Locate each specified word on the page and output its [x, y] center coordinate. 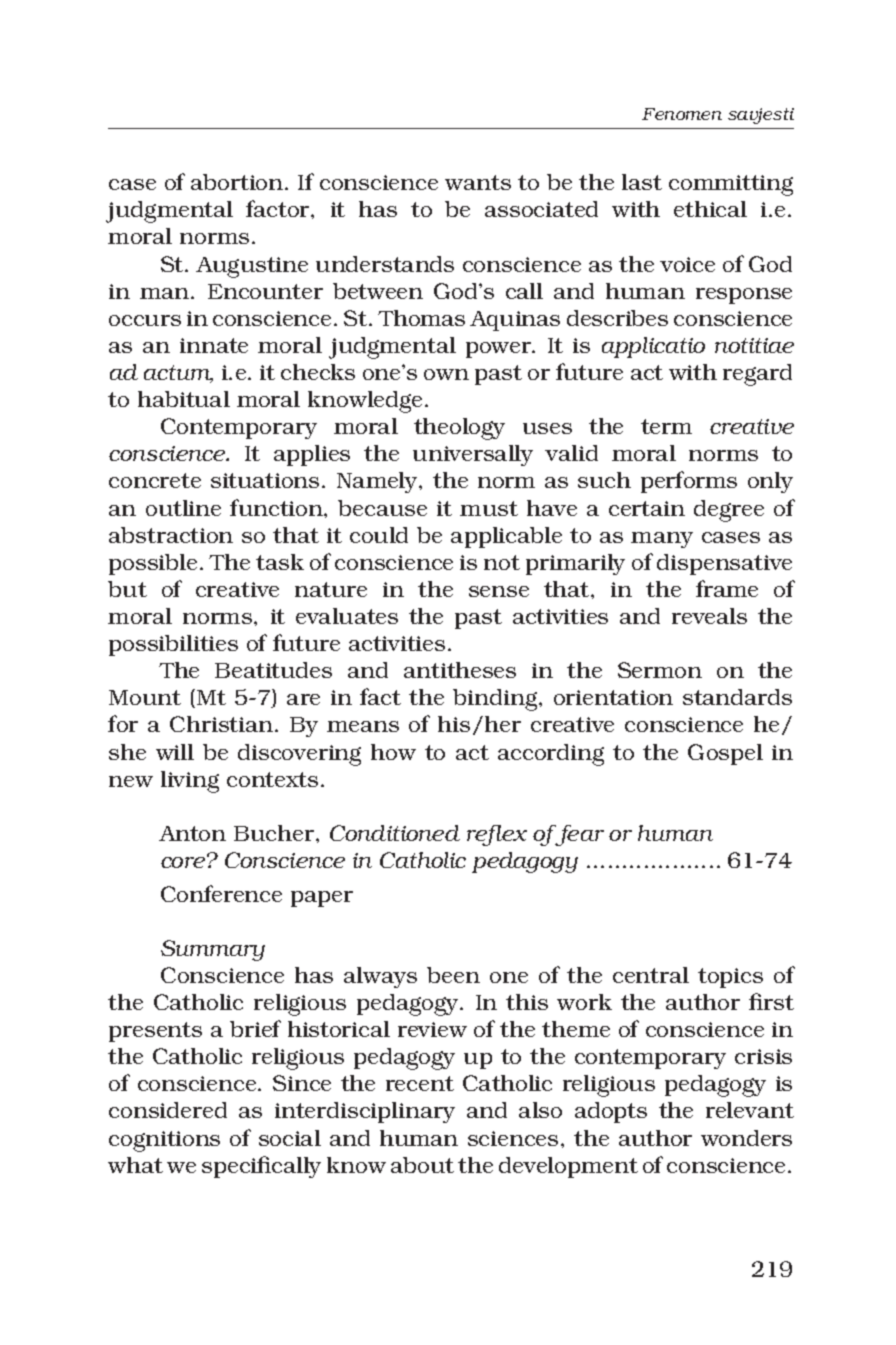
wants [478, 182]
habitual [184, 399]
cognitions [164, 1141]
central [651, 975]
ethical [710, 209]
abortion [238, 182]
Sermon [660, 670]
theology [459, 429]
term [666, 426]
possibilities [173, 645]
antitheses [460, 670]
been [453, 975]
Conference [221, 893]
